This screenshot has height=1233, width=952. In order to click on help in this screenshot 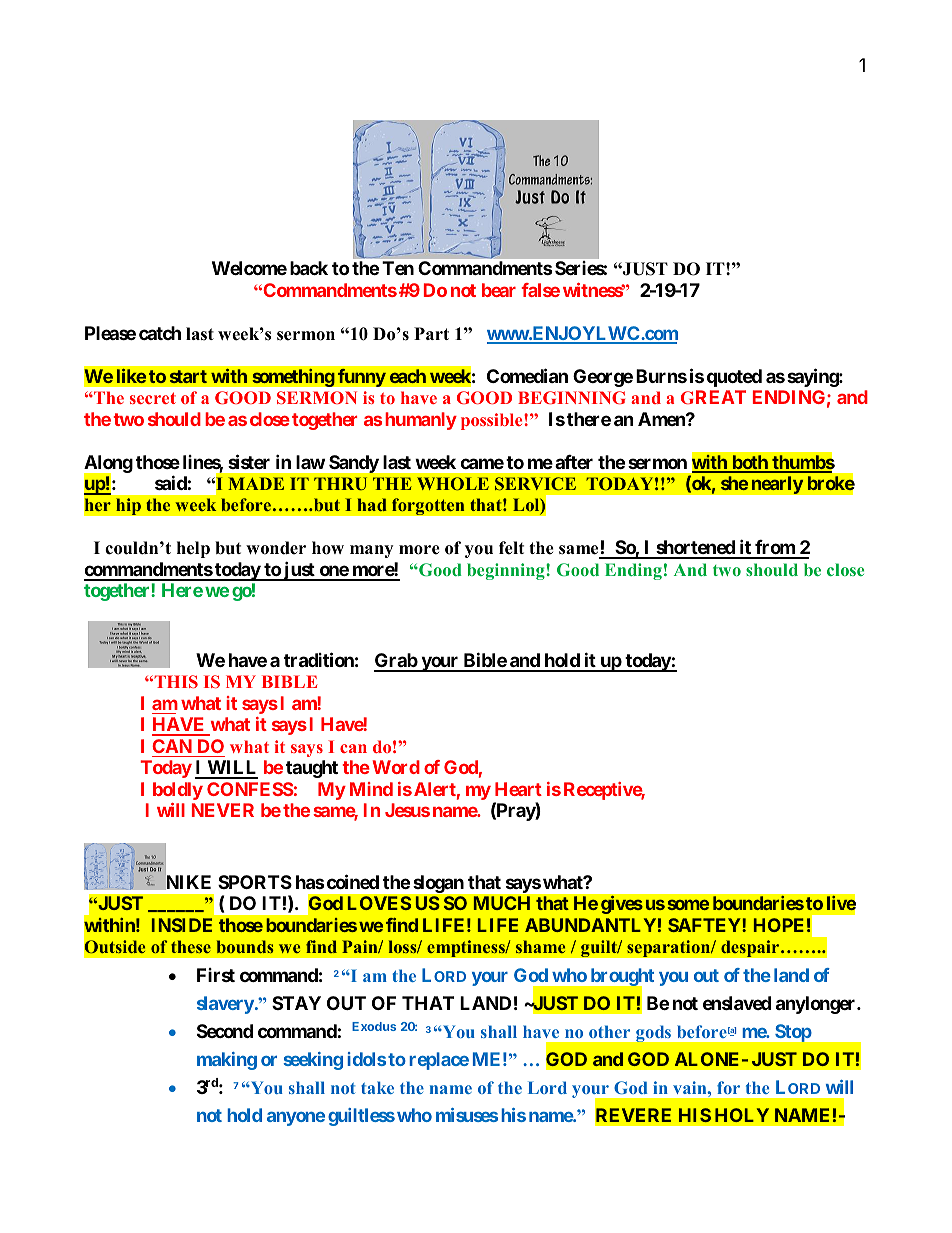, I will do `click(193, 549)`.
